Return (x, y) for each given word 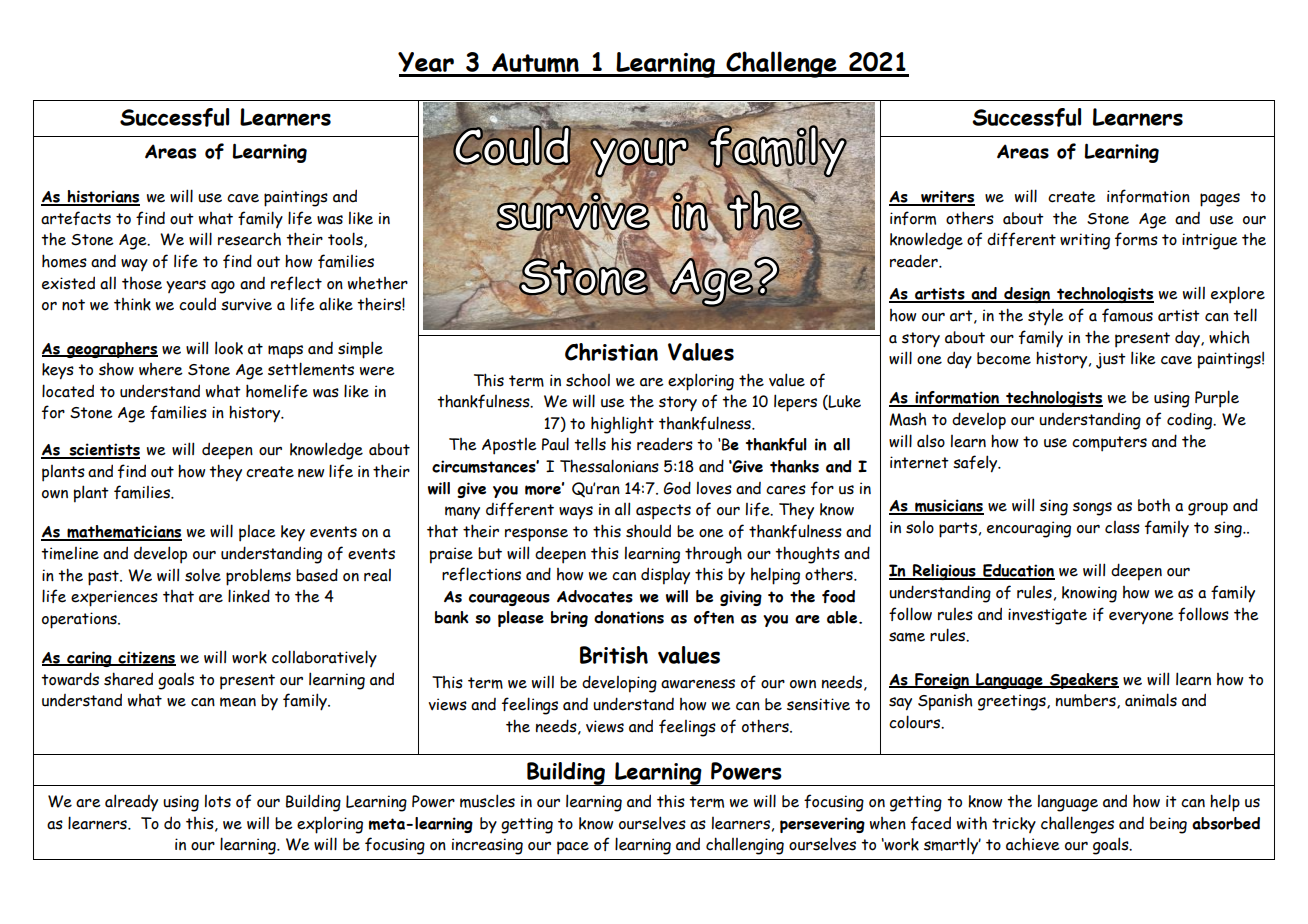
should (648, 531)
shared (128, 679)
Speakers (1083, 681)
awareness (698, 684)
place (257, 533)
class (1122, 527)
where (161, 369)
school (588, 380)
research (249, 239)
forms (1136, 239)
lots (218, 801)
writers (947, 197)
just (1111, 361)
